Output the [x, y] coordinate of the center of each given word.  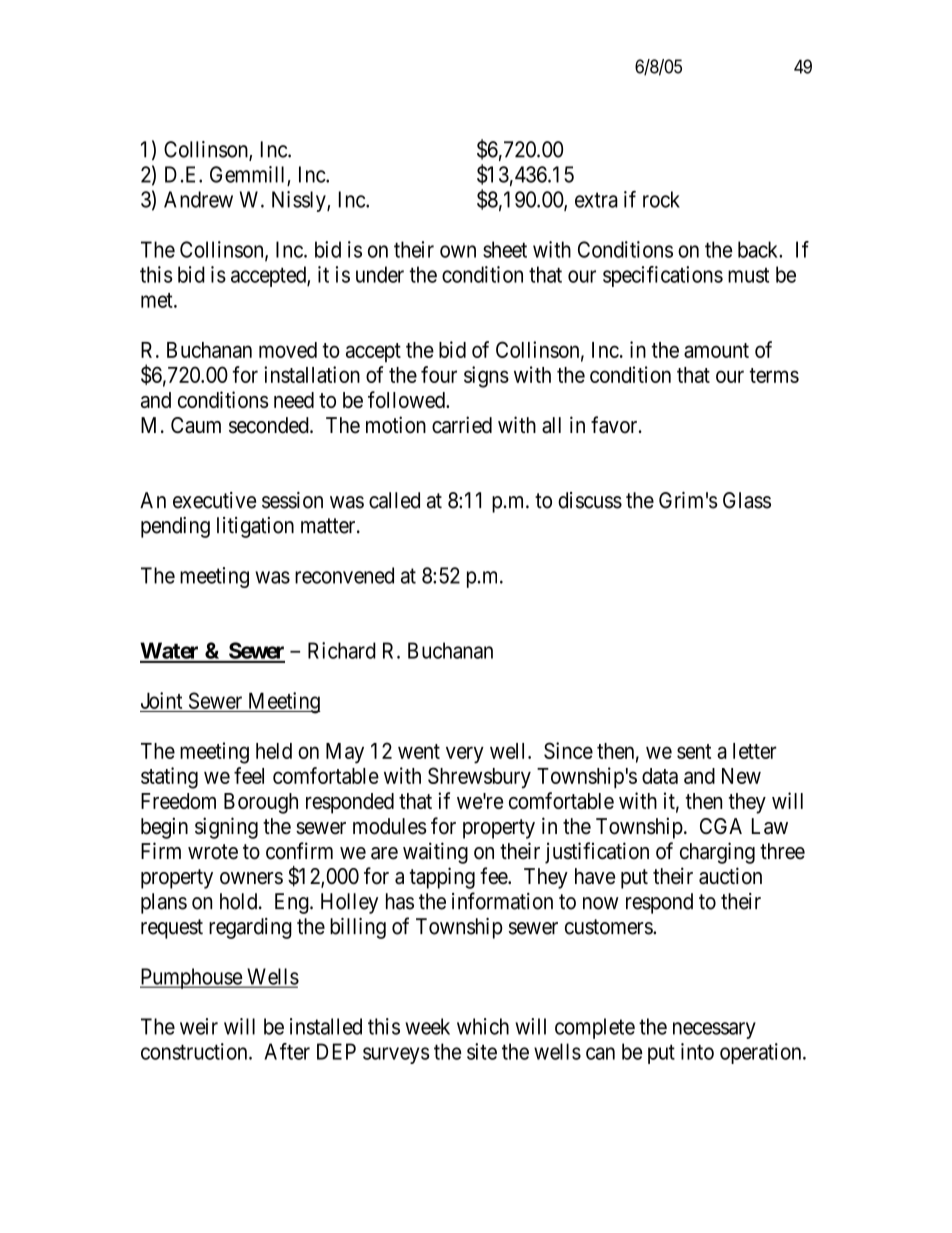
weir [199, 1026]
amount [716, 350]
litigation [255, 527]
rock [661, 199]
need [294, 400]
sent [694, 751]
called [394, 500]
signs [486, 377]
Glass [747, 500]
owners [251, 878]
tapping [442, 878]
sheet [505, 249]
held [274, 751]
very [465, 755]
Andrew [198, 199]
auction [730, 876]
